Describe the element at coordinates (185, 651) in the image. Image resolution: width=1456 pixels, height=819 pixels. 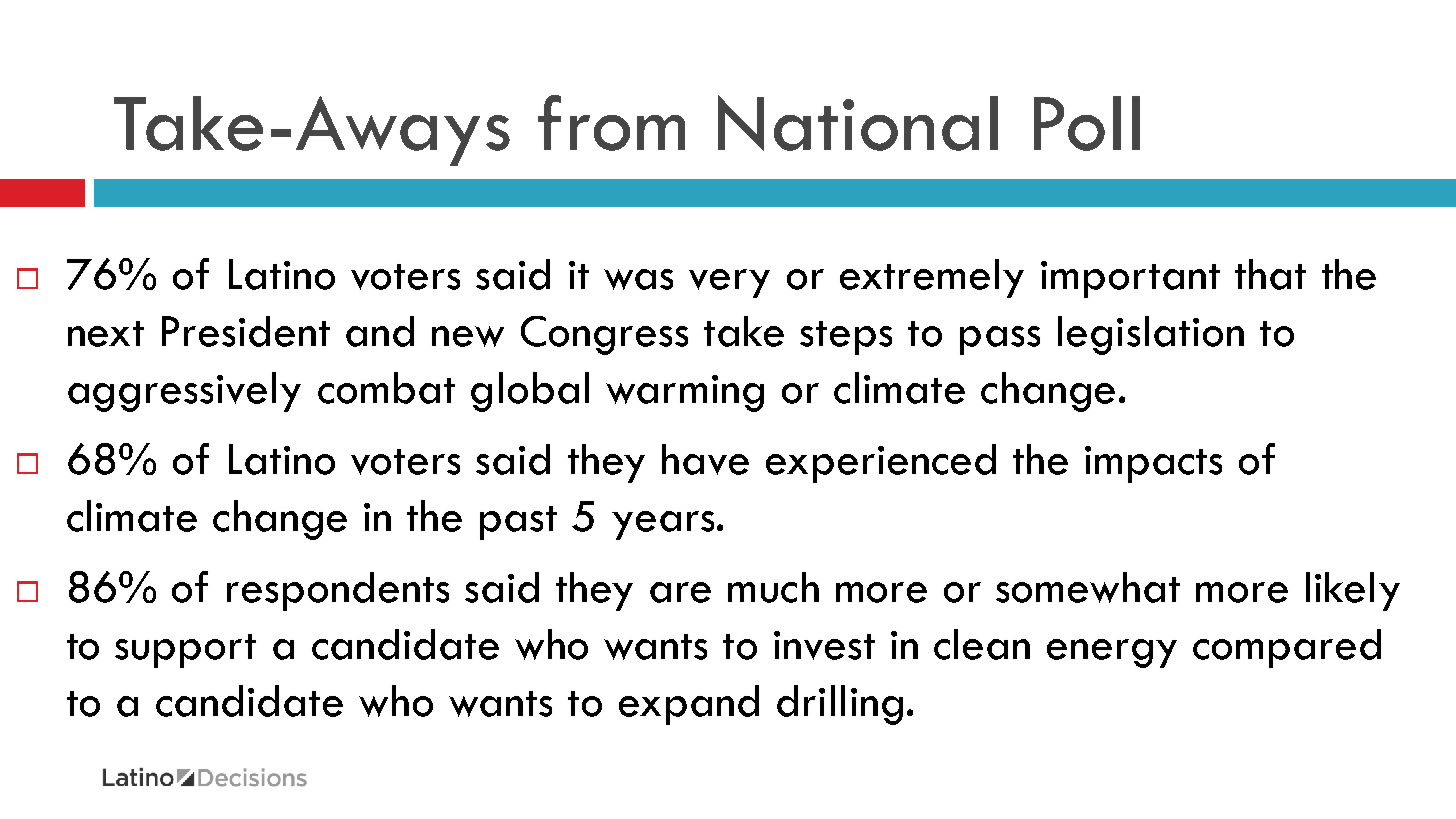
I see `support` at that location.
